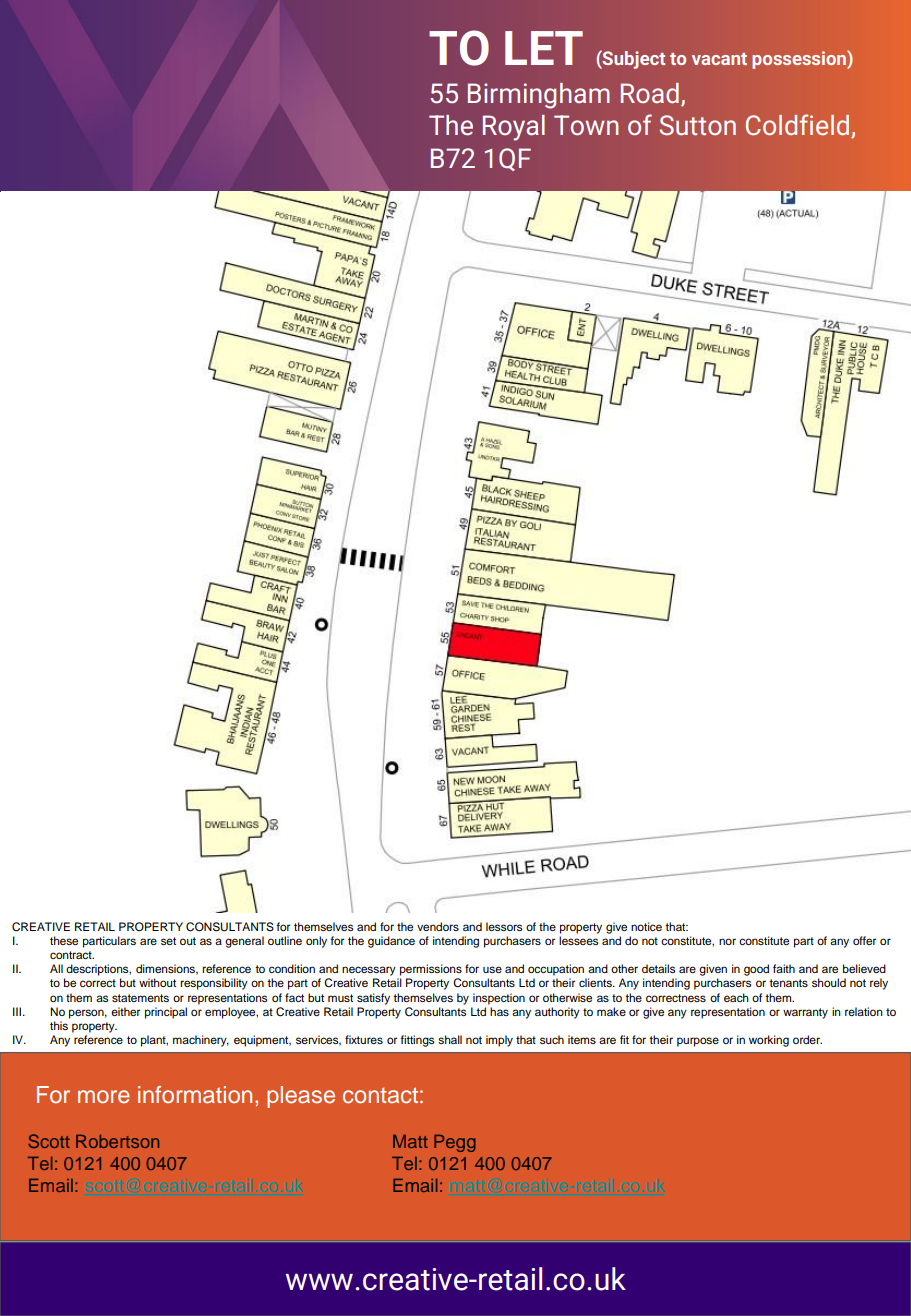  Describe the element at coordinates (650, 93) in the document. I see `Road` at that location.
